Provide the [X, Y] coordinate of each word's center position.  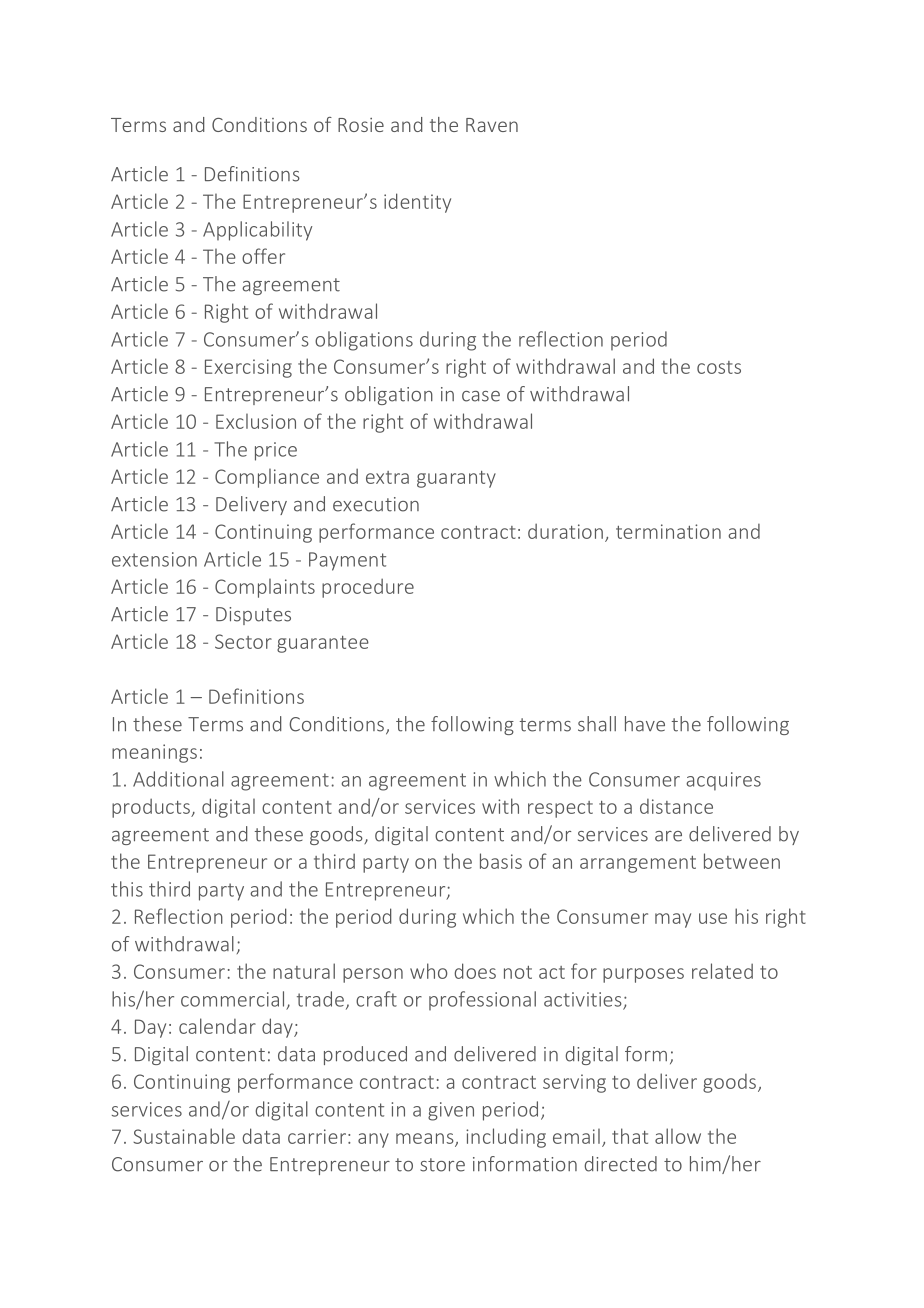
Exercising [248, 368]
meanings [154, 753]
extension [154, 559]
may [673, 920]
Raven [492, 125]
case [481, 396]
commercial [232, 999]
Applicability [257, 231]
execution [376, 504]
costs [719, 367]
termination [668, 531]
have [645, 724]
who [429, 971]
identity [417, 203]
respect [560, 809]
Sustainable [184, 1136]
